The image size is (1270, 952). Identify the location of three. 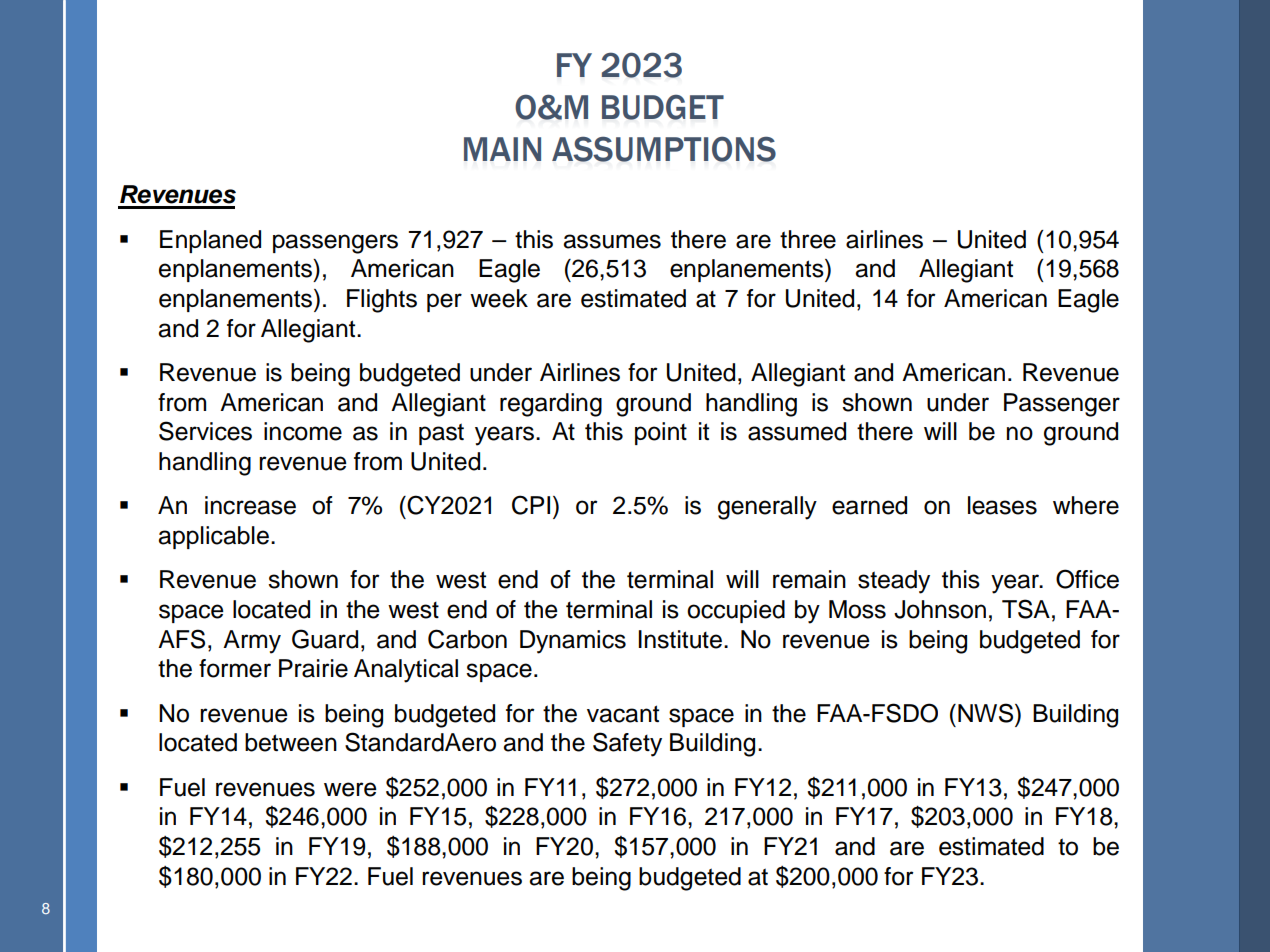
(808, 239).
